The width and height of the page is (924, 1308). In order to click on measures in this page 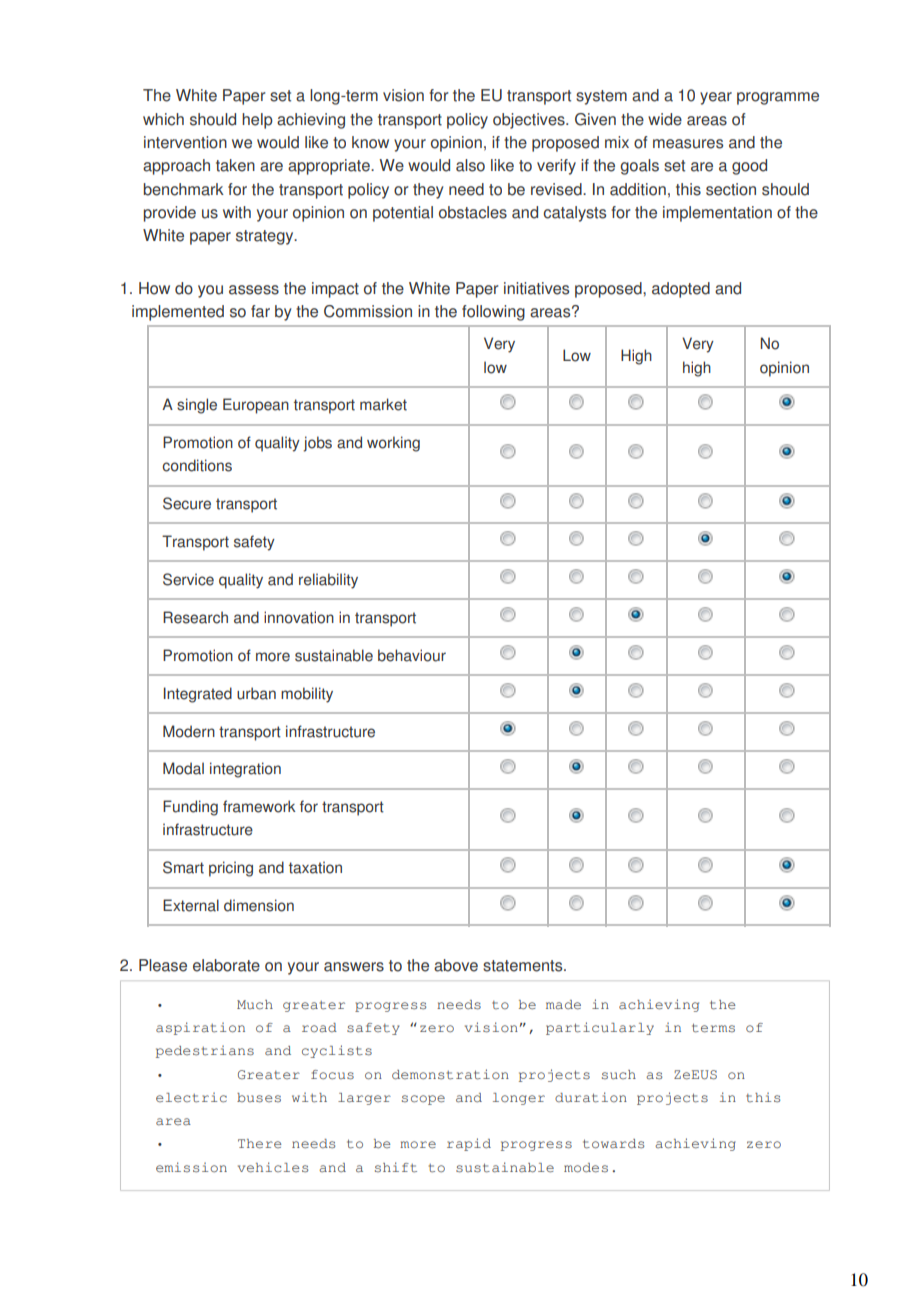, I will do `click(688, 144)`.
